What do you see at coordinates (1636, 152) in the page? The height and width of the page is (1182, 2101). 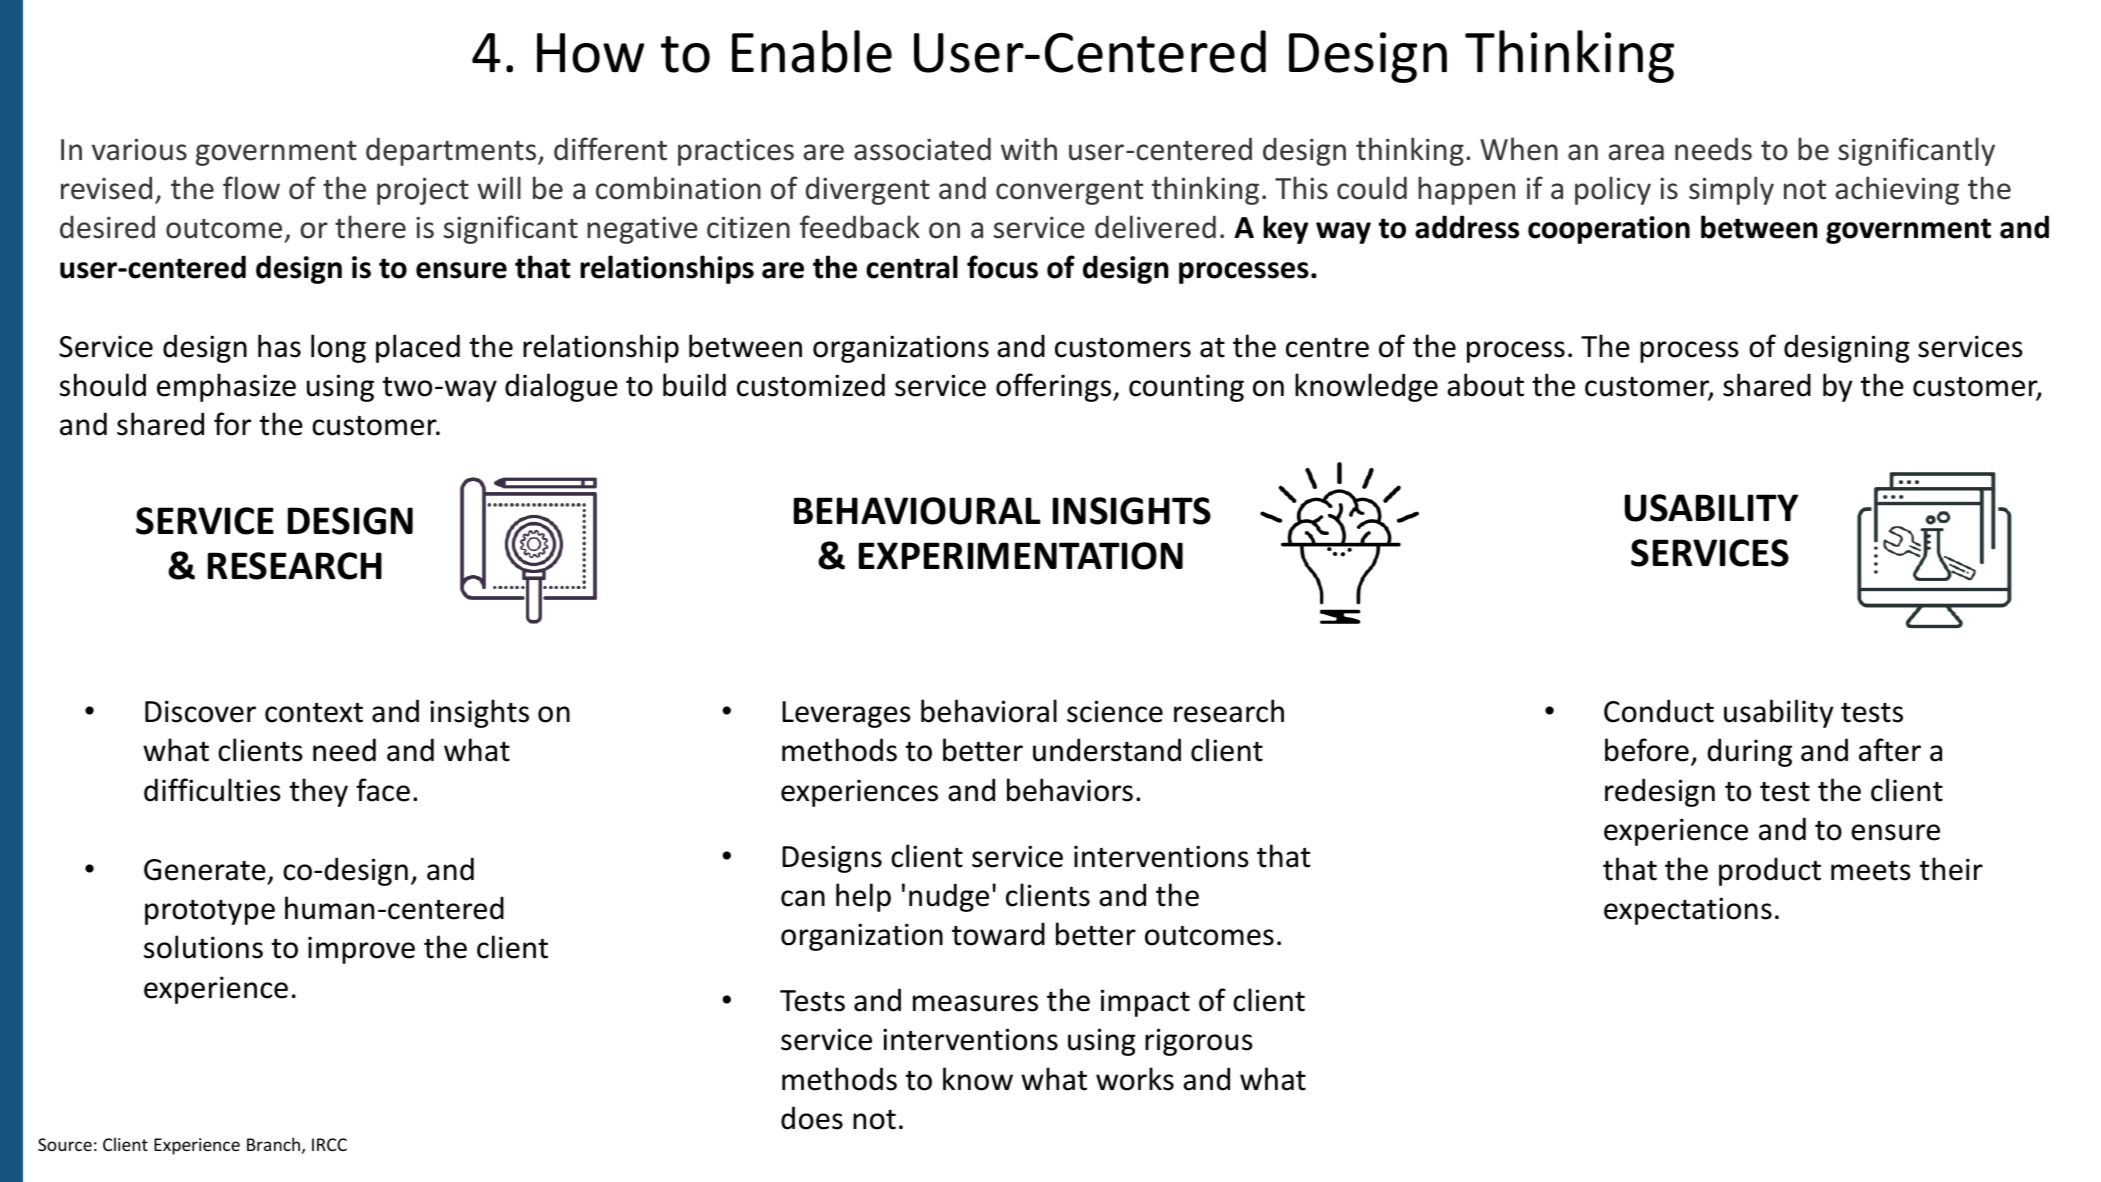 I see `area` at bounding box center [1636, 152].
